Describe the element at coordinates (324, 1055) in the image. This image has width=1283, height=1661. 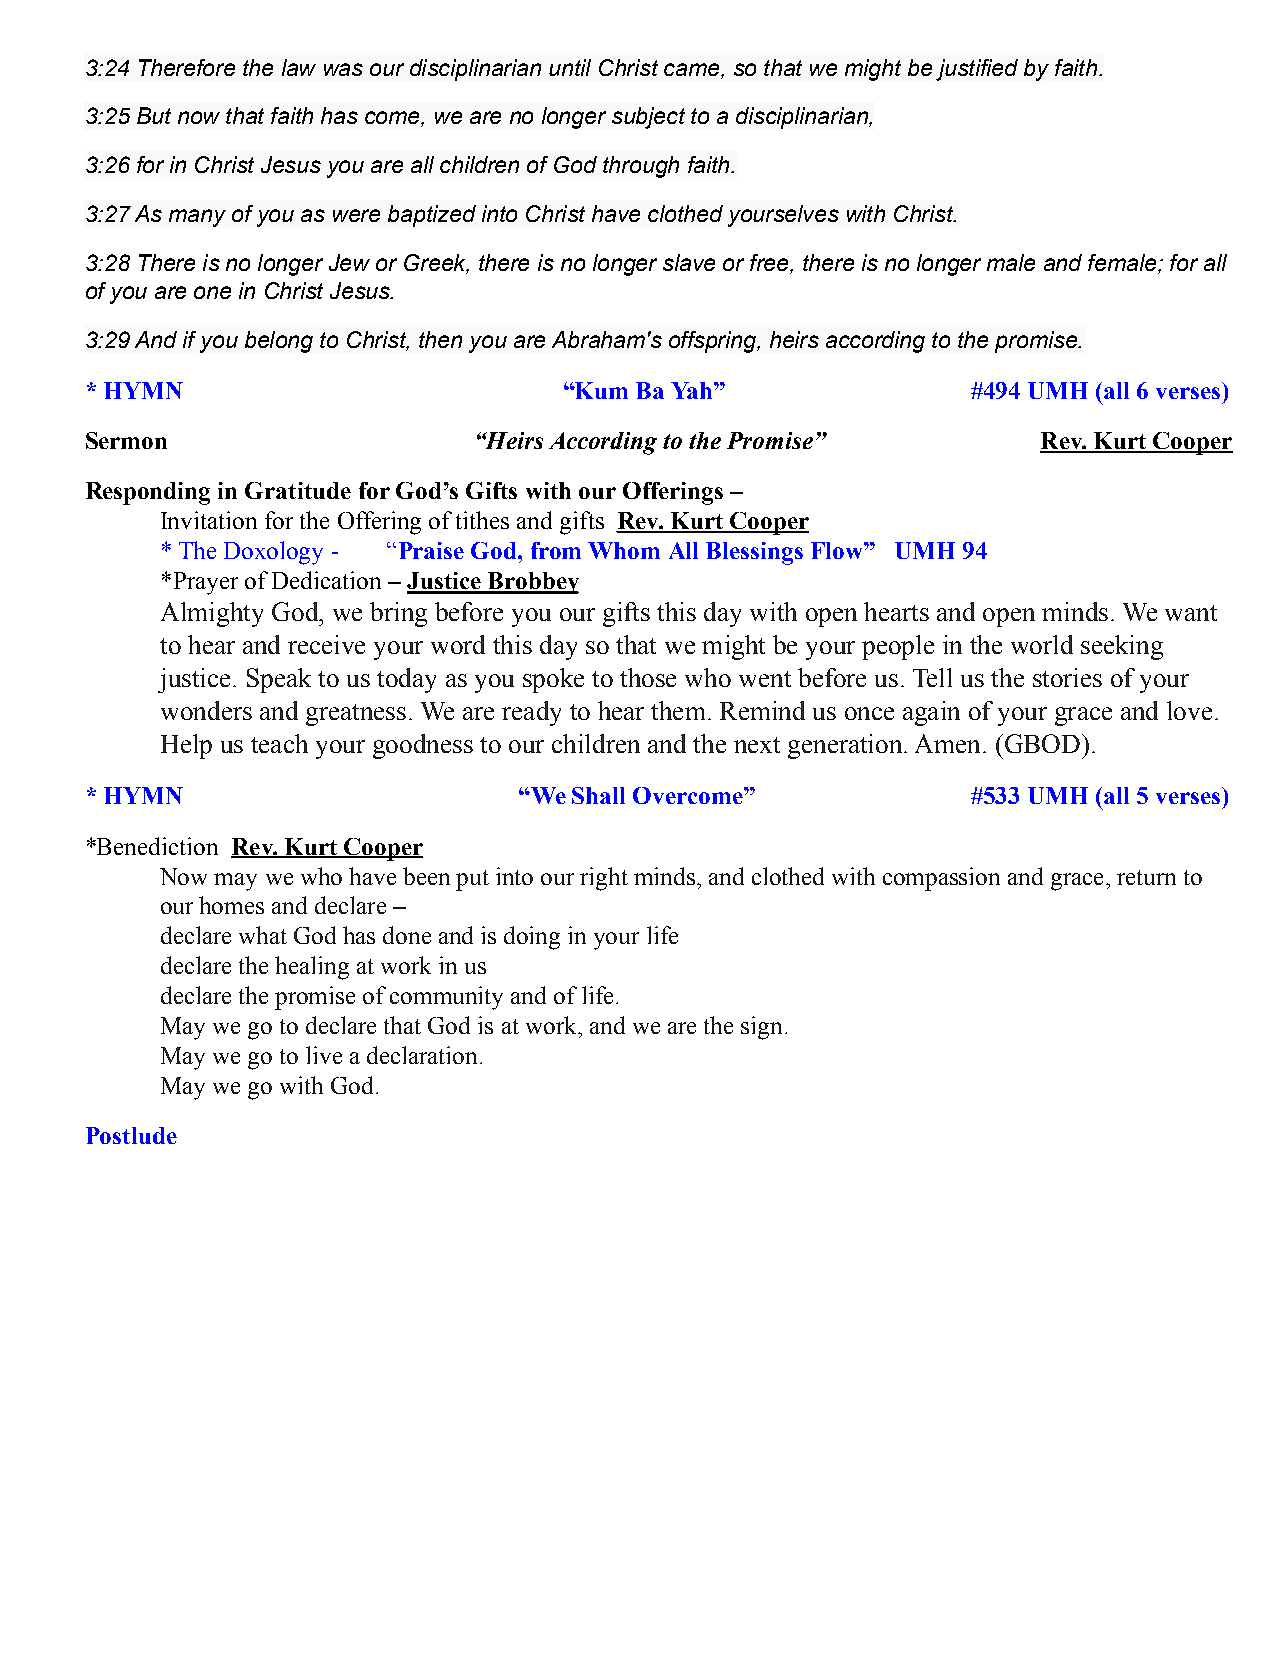
I see `live` at that location.
